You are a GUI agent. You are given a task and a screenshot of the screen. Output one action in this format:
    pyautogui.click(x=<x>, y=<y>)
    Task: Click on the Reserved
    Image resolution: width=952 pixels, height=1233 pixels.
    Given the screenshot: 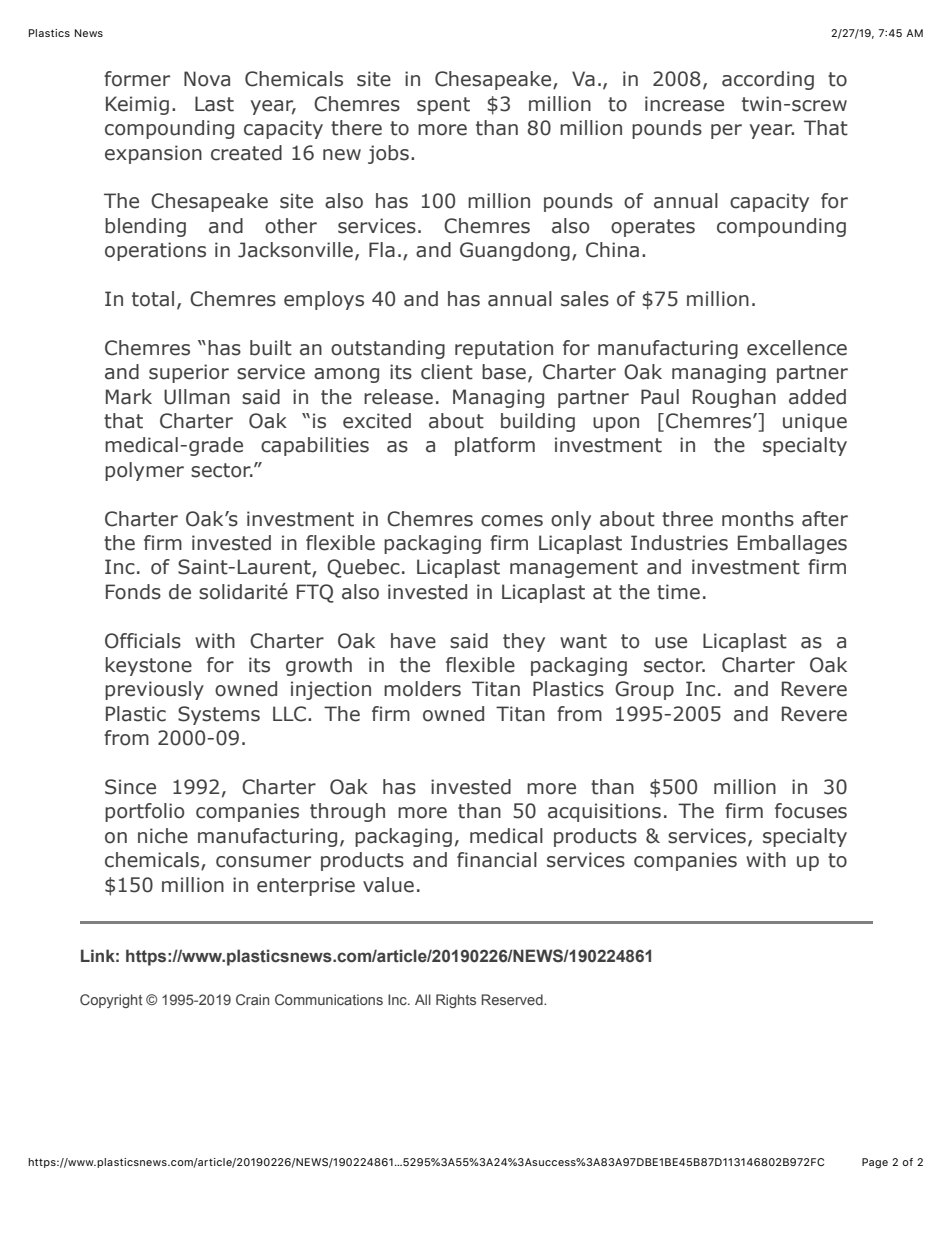 What is the action you would take?
    pyautogui.click(x=513, y=999)
